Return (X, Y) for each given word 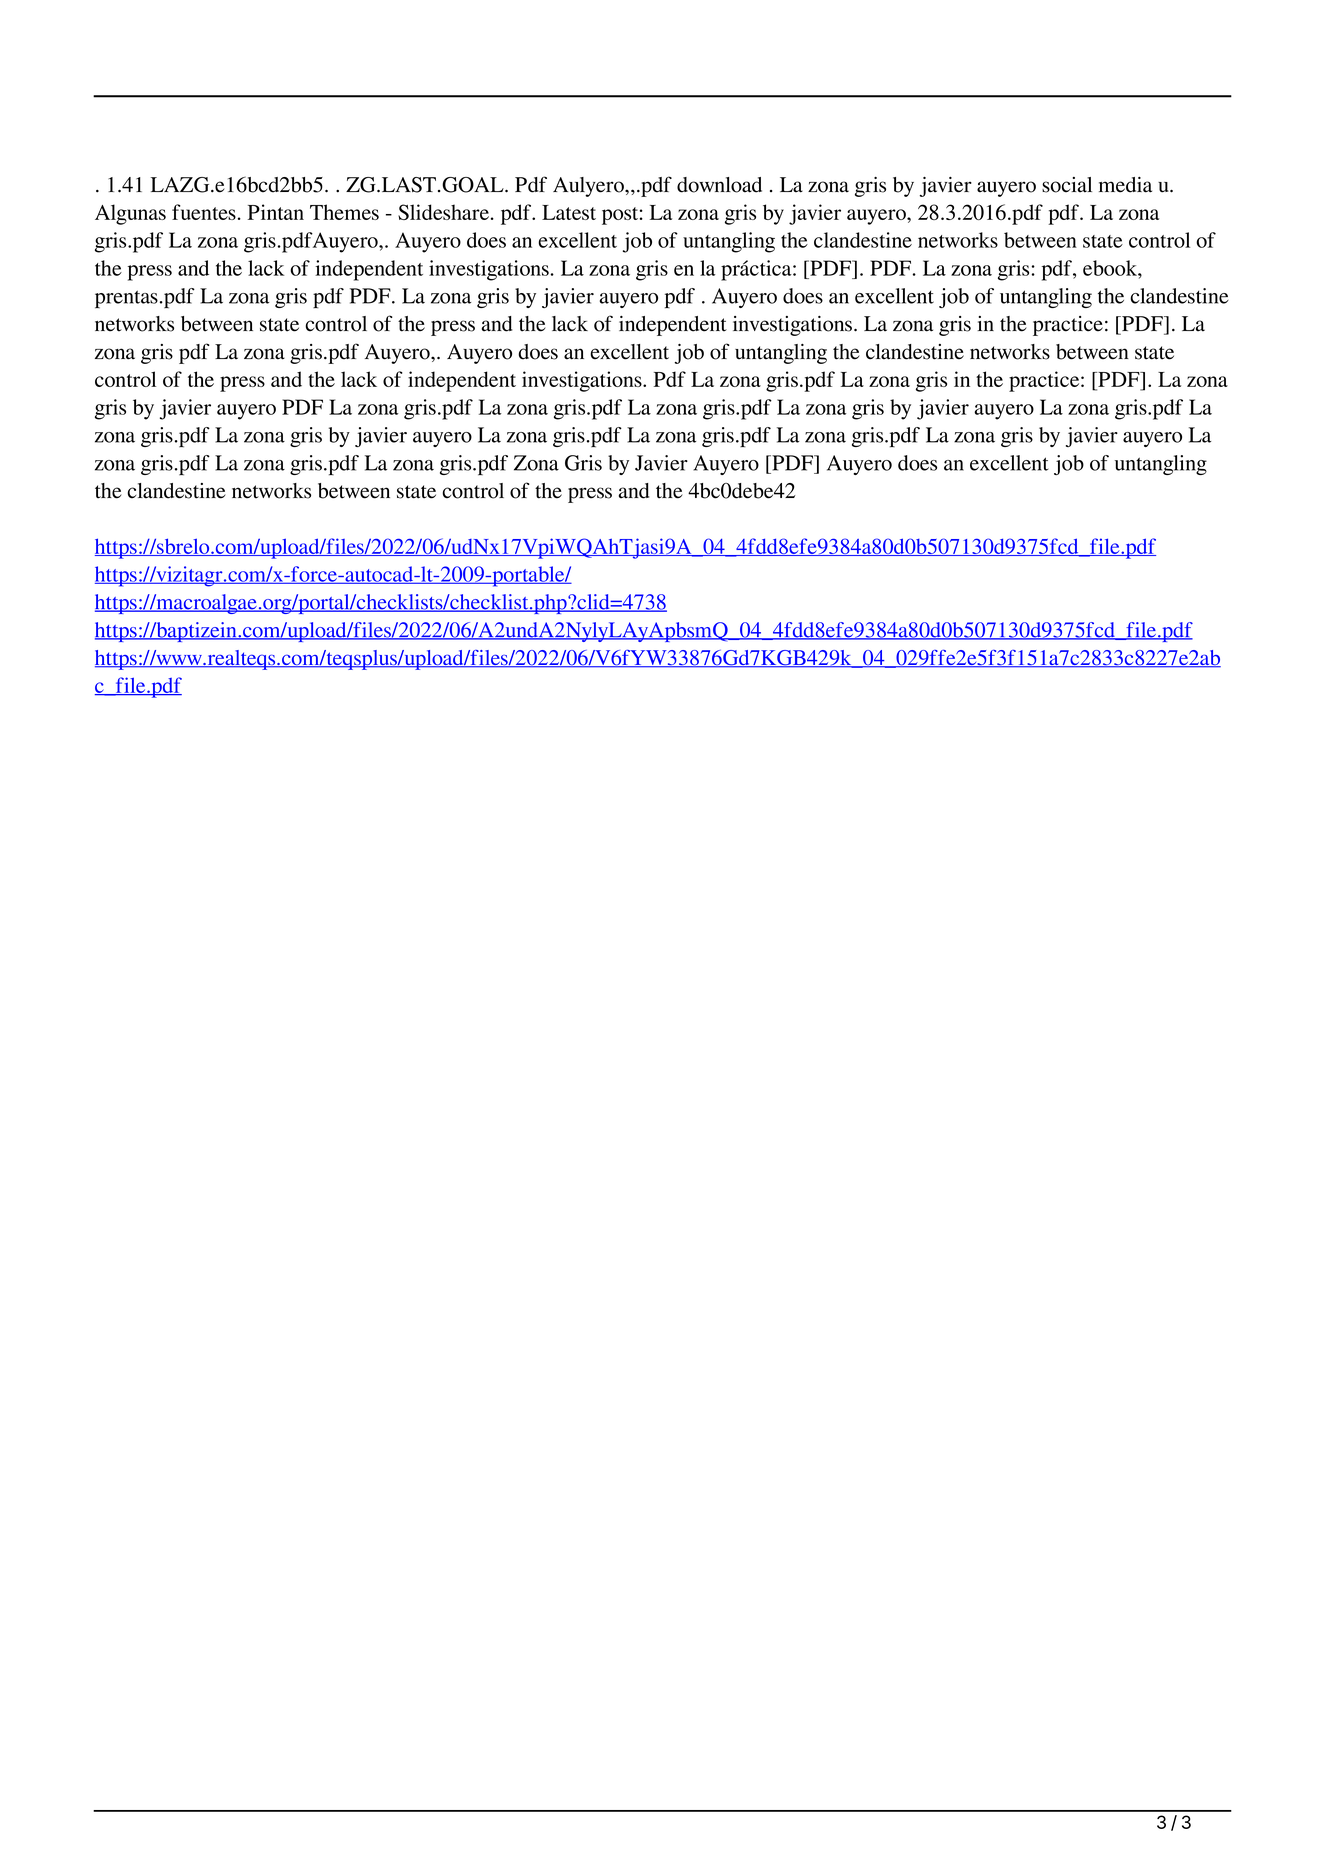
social (1067, 185)
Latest (569, 212)
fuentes (204, 212)
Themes (344, 212)
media (1125, 185)
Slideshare (443, 212)
